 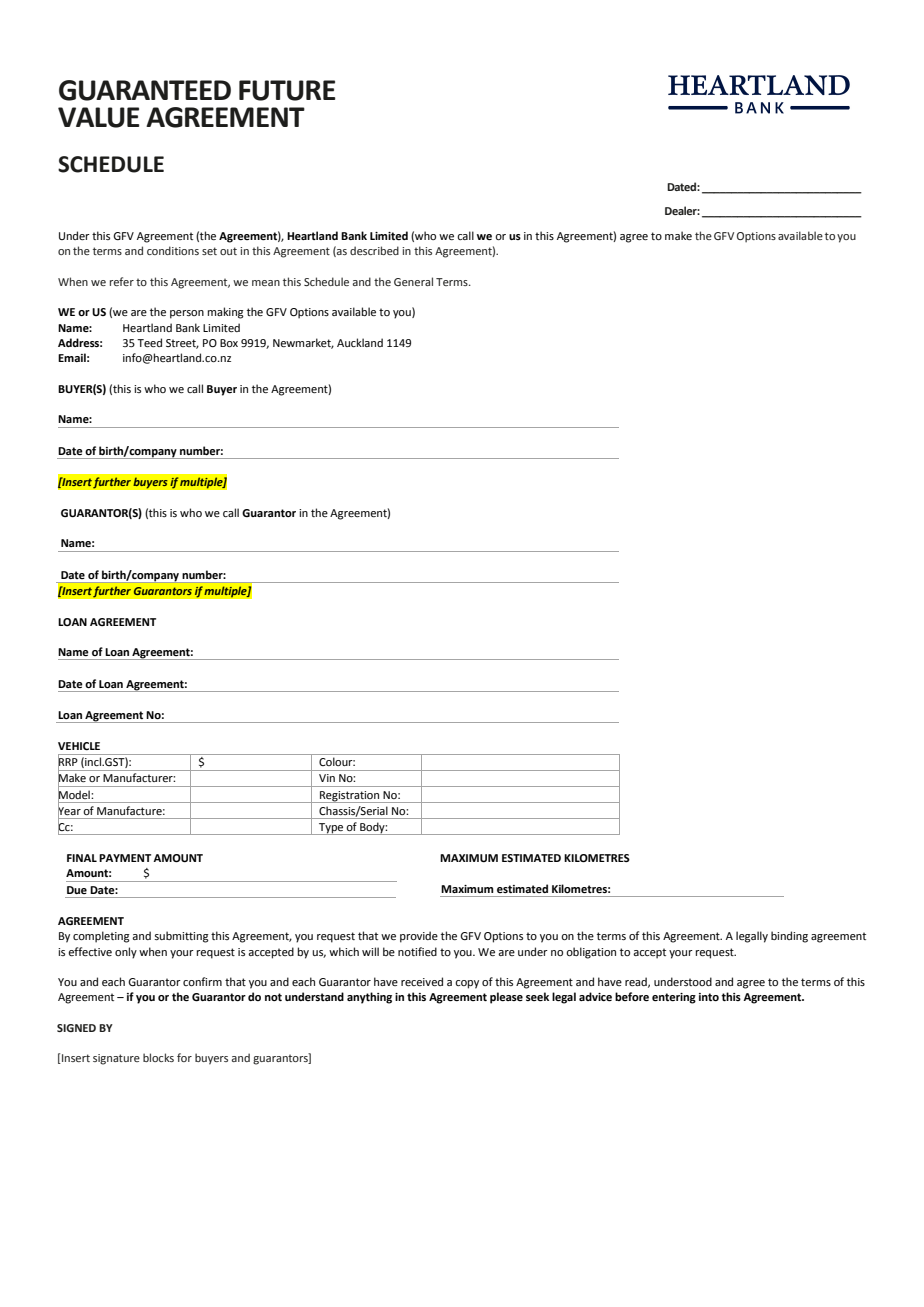 I want to click on VALUE, so click(x=99, y=117).
